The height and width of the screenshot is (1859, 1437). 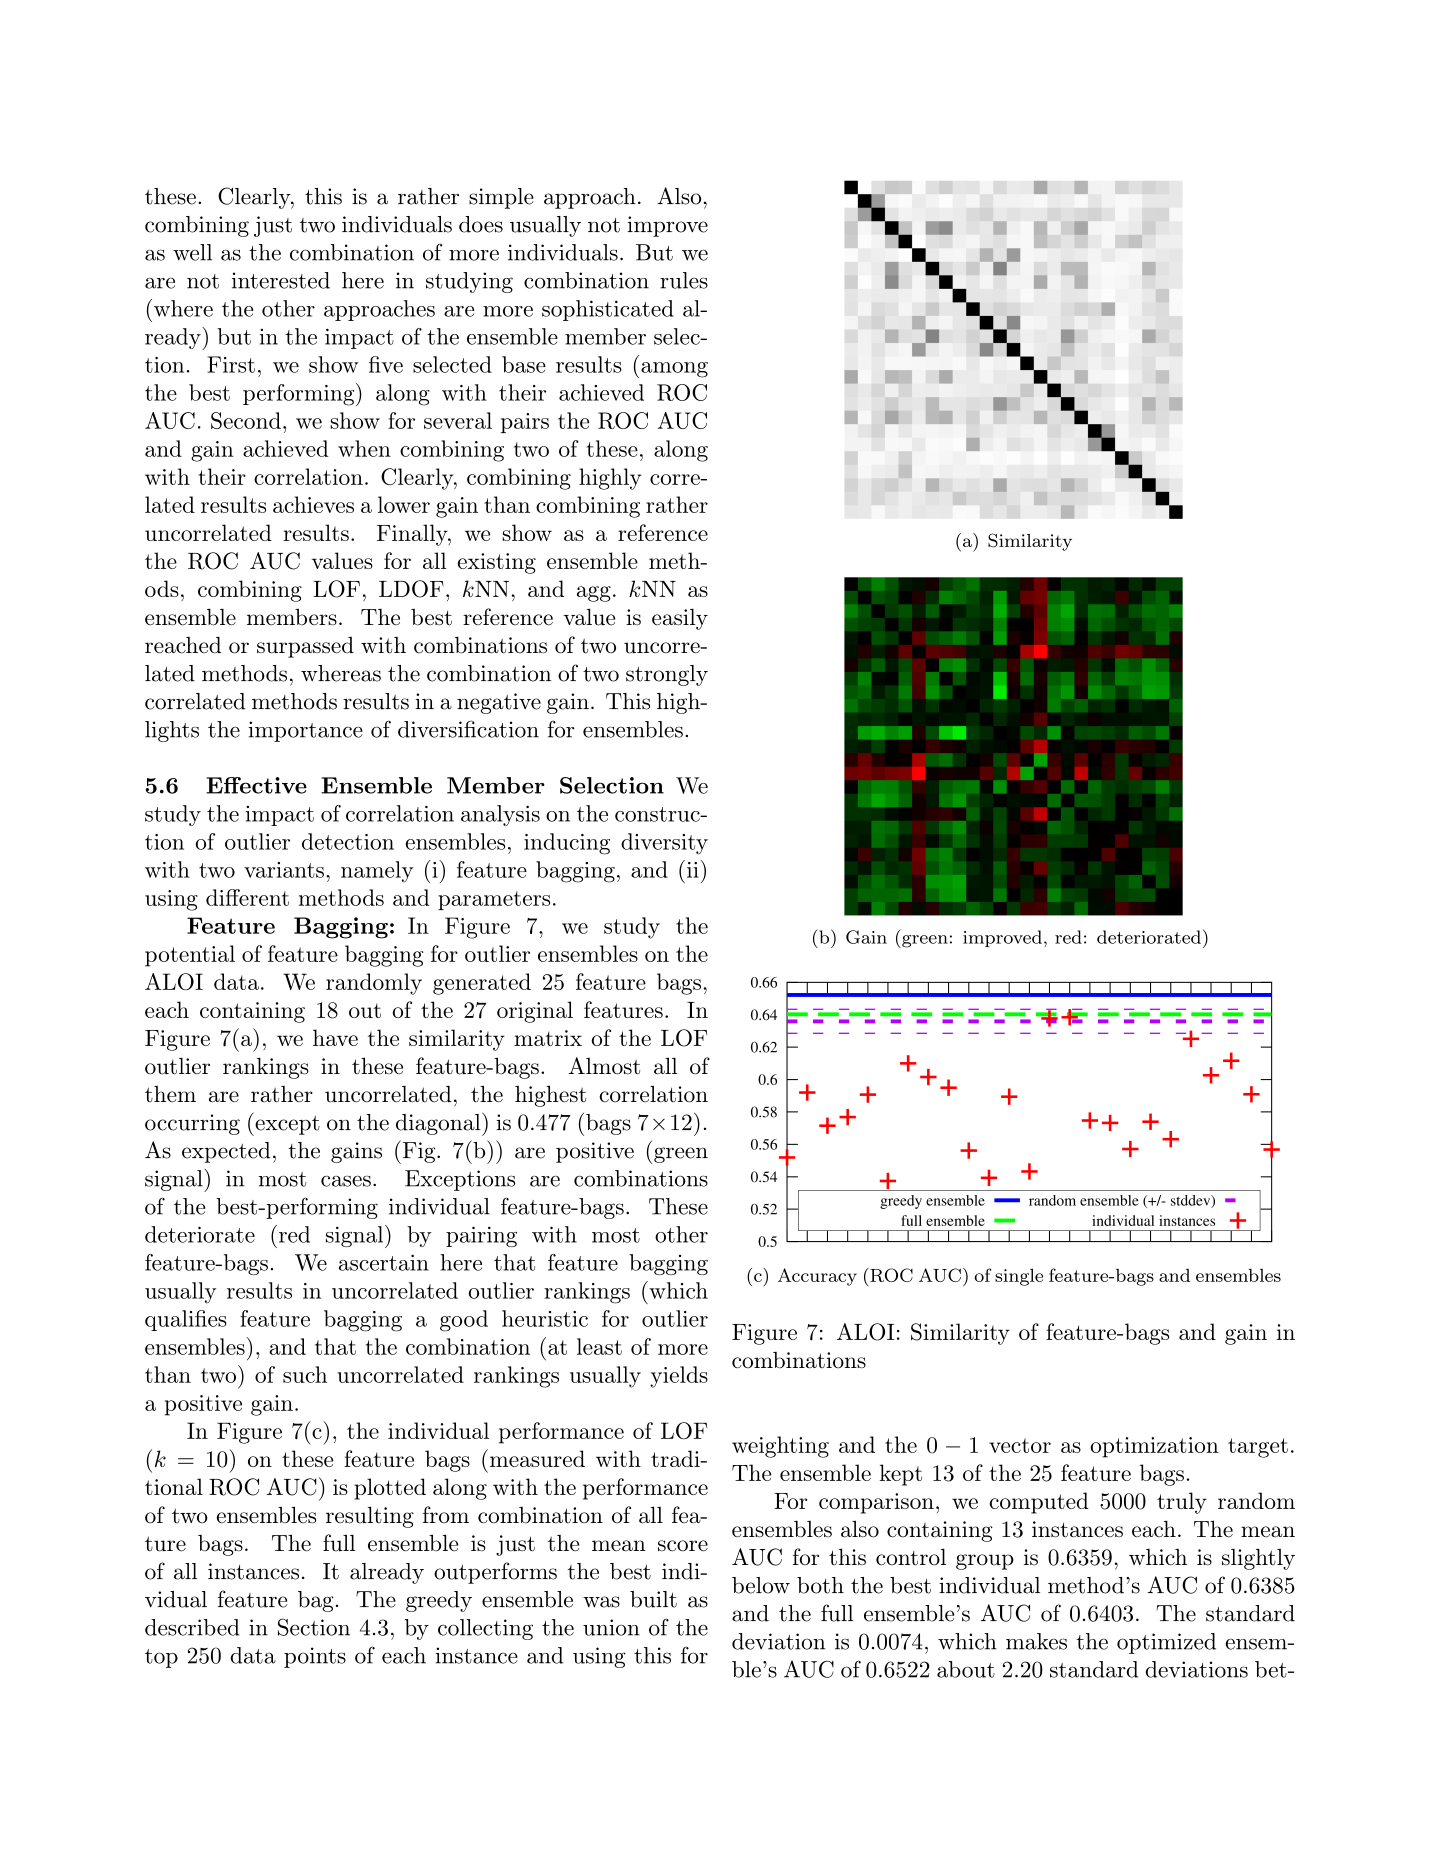 What do you see at coordinates (281, 280) in the screenshot?
I see `interested` at bounding box center [281, 280].
